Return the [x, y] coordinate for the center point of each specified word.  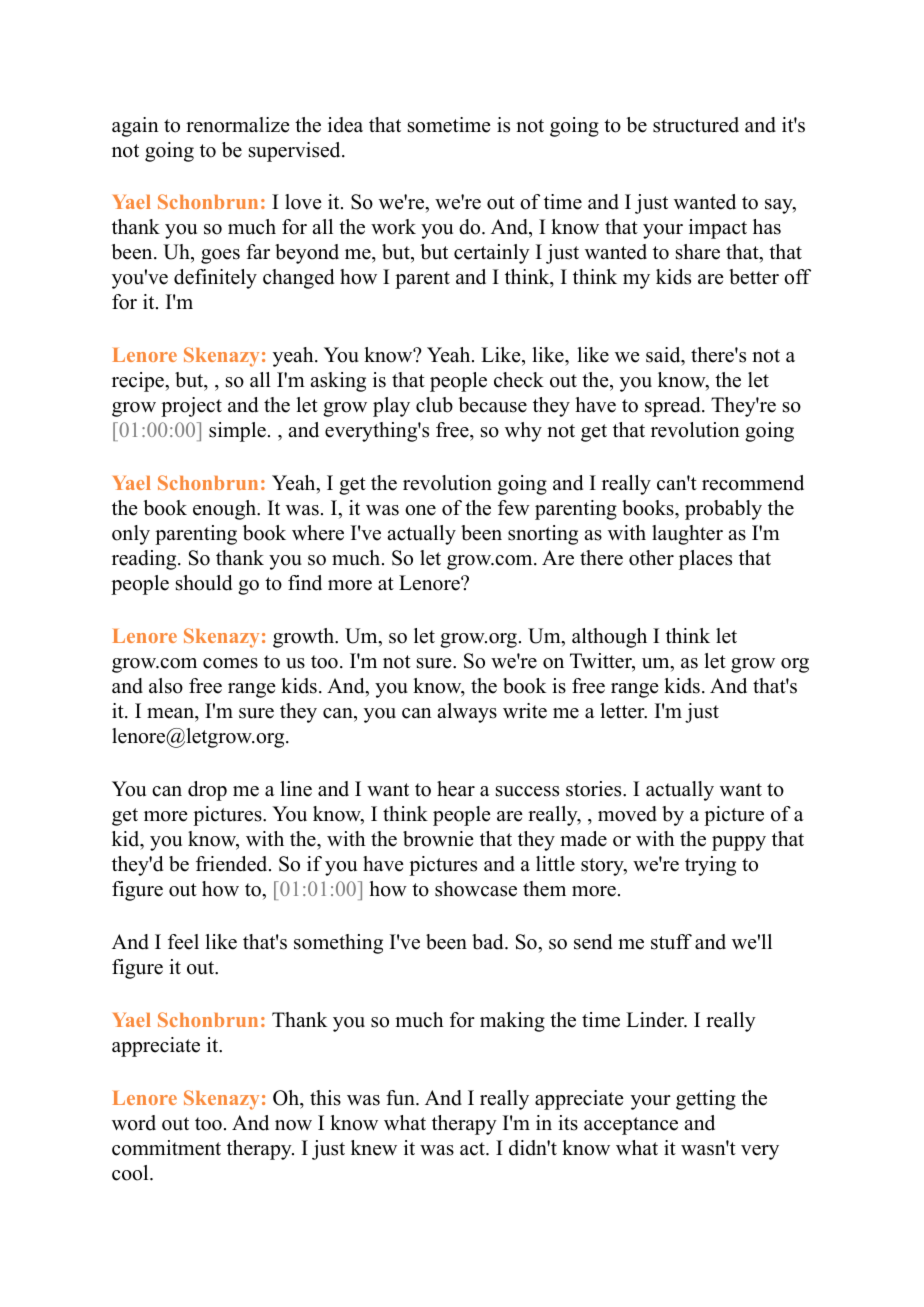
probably [723, 510]
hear [456, 789]
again [135, 127]
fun [401, 1098]
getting [706, 1100]
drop [207, 791]
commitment [166, 1148]
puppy [739, 843]
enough [226, 510]
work [393, 227]
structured [696, 125]
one [420, 510]
